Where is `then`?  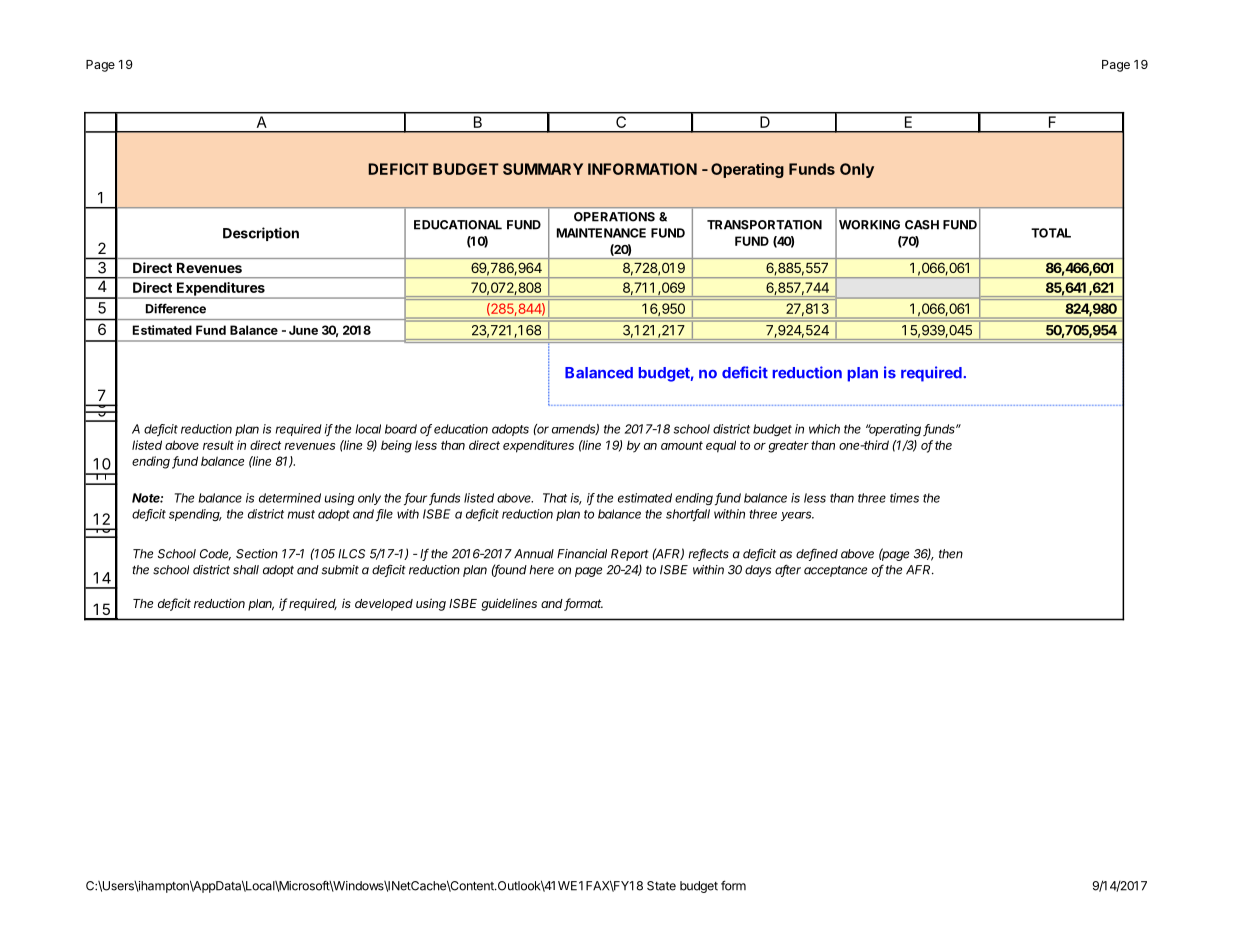 then is located at coordinates (951, 554).
